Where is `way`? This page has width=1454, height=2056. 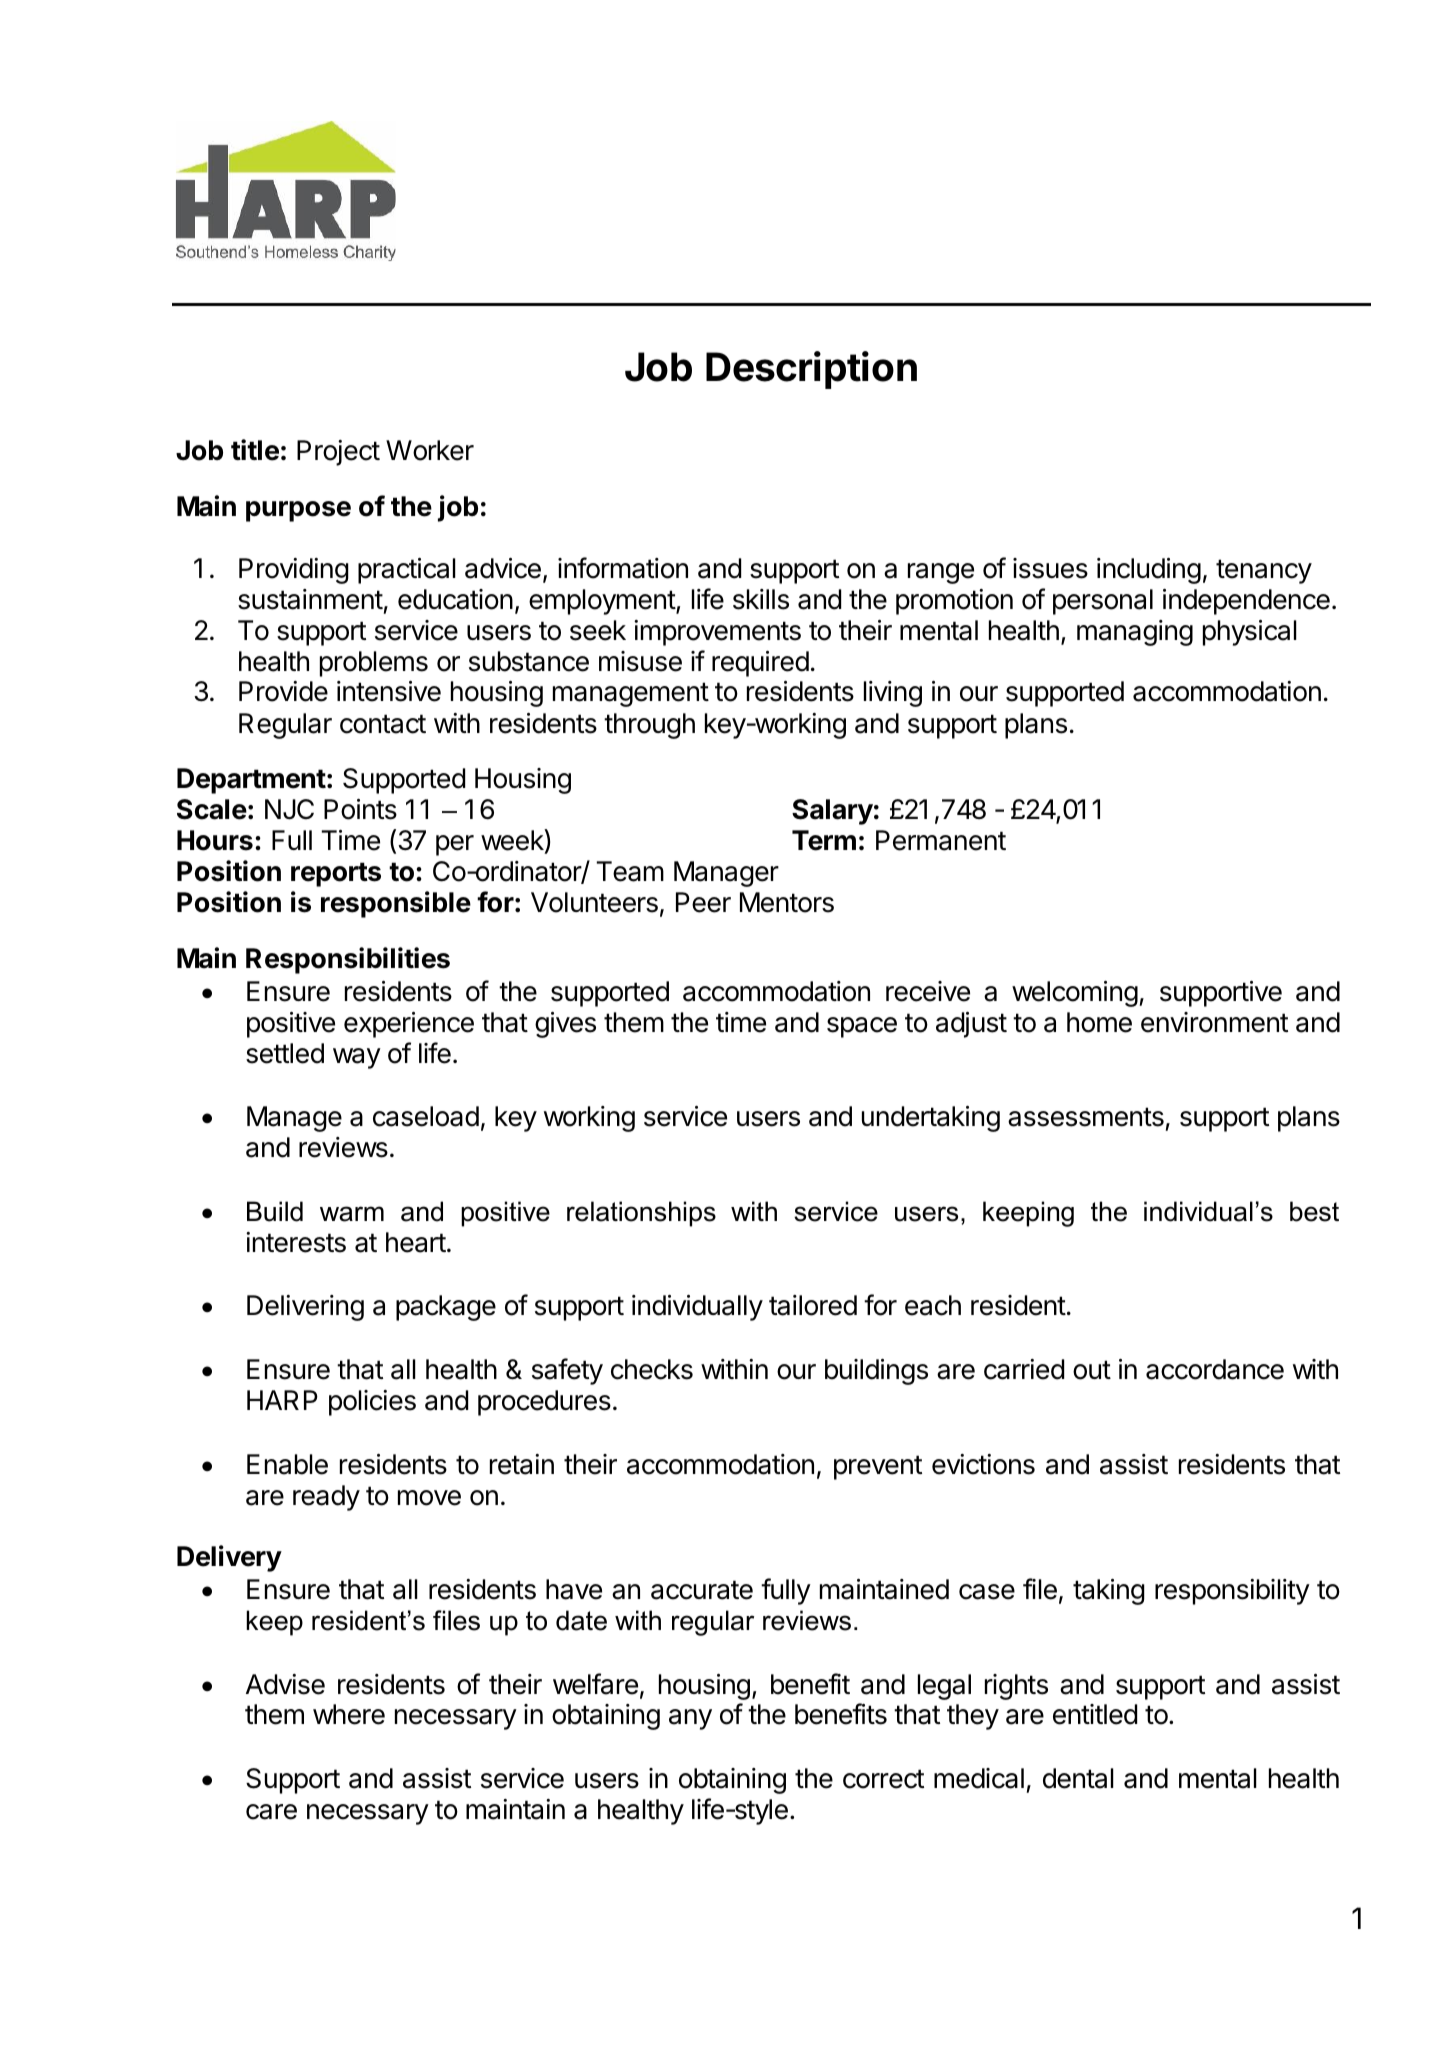 way is located at coordinates (357, 1058).
